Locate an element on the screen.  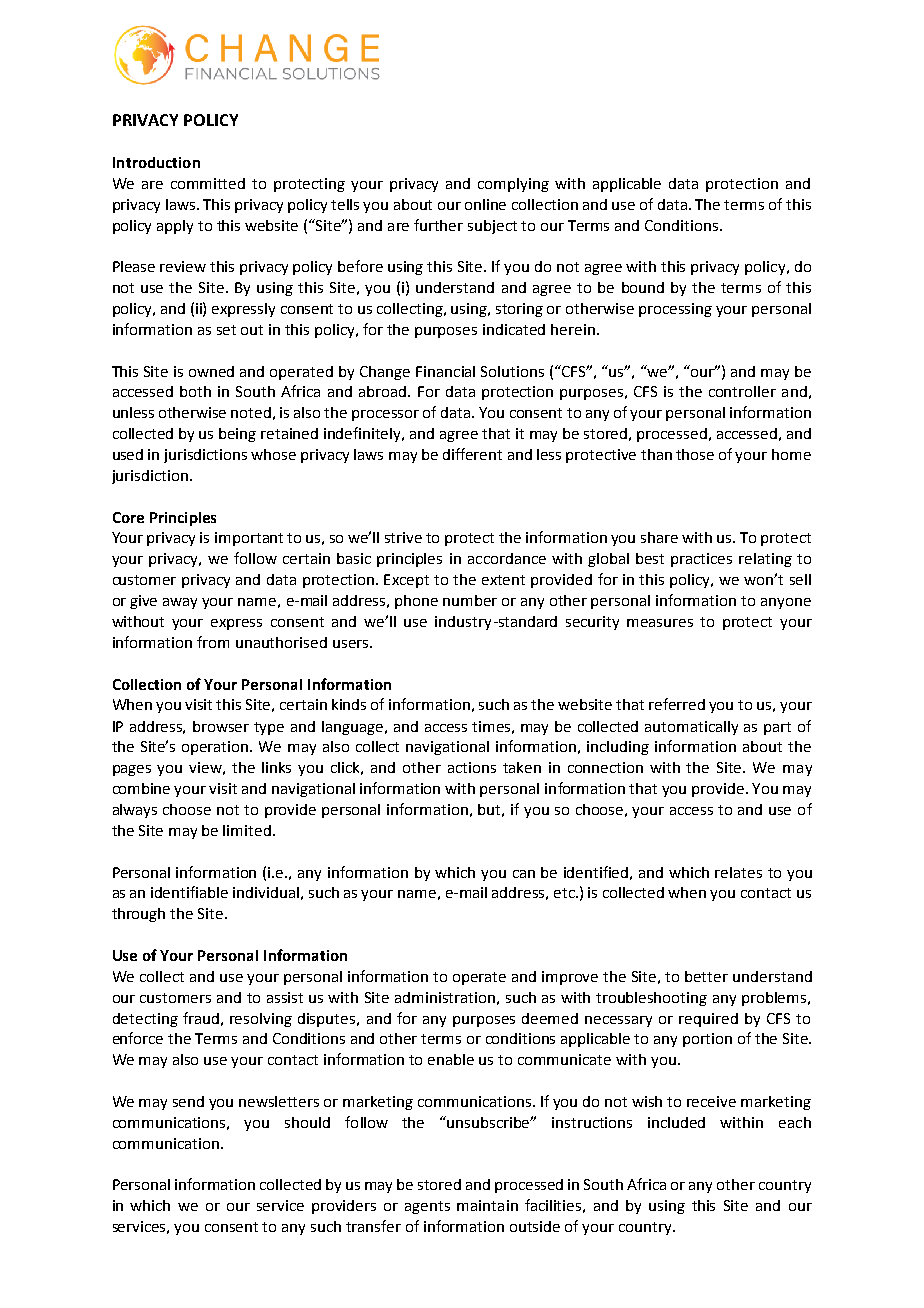
practices is located at coordinates (701, 560).
